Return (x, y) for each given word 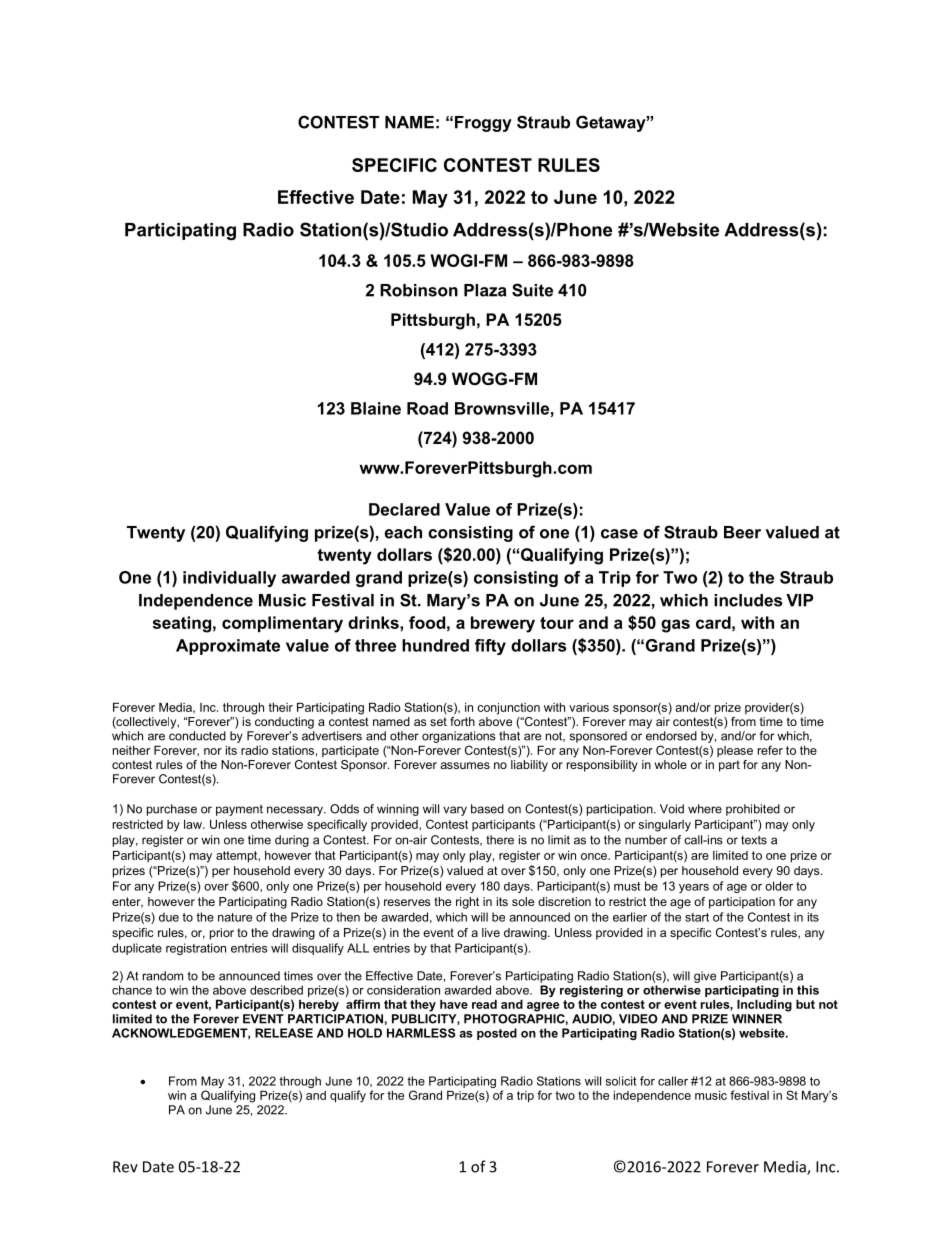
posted (497, 1034)
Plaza (485, 290)
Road (427, 408)
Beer (742, 532)
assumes (465, 765)
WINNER (757, 1019)
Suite (532, 290)
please (735, 751)
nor (213, 751)
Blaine (376, 408)
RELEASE (284, 1033)
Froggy (483, 124)
